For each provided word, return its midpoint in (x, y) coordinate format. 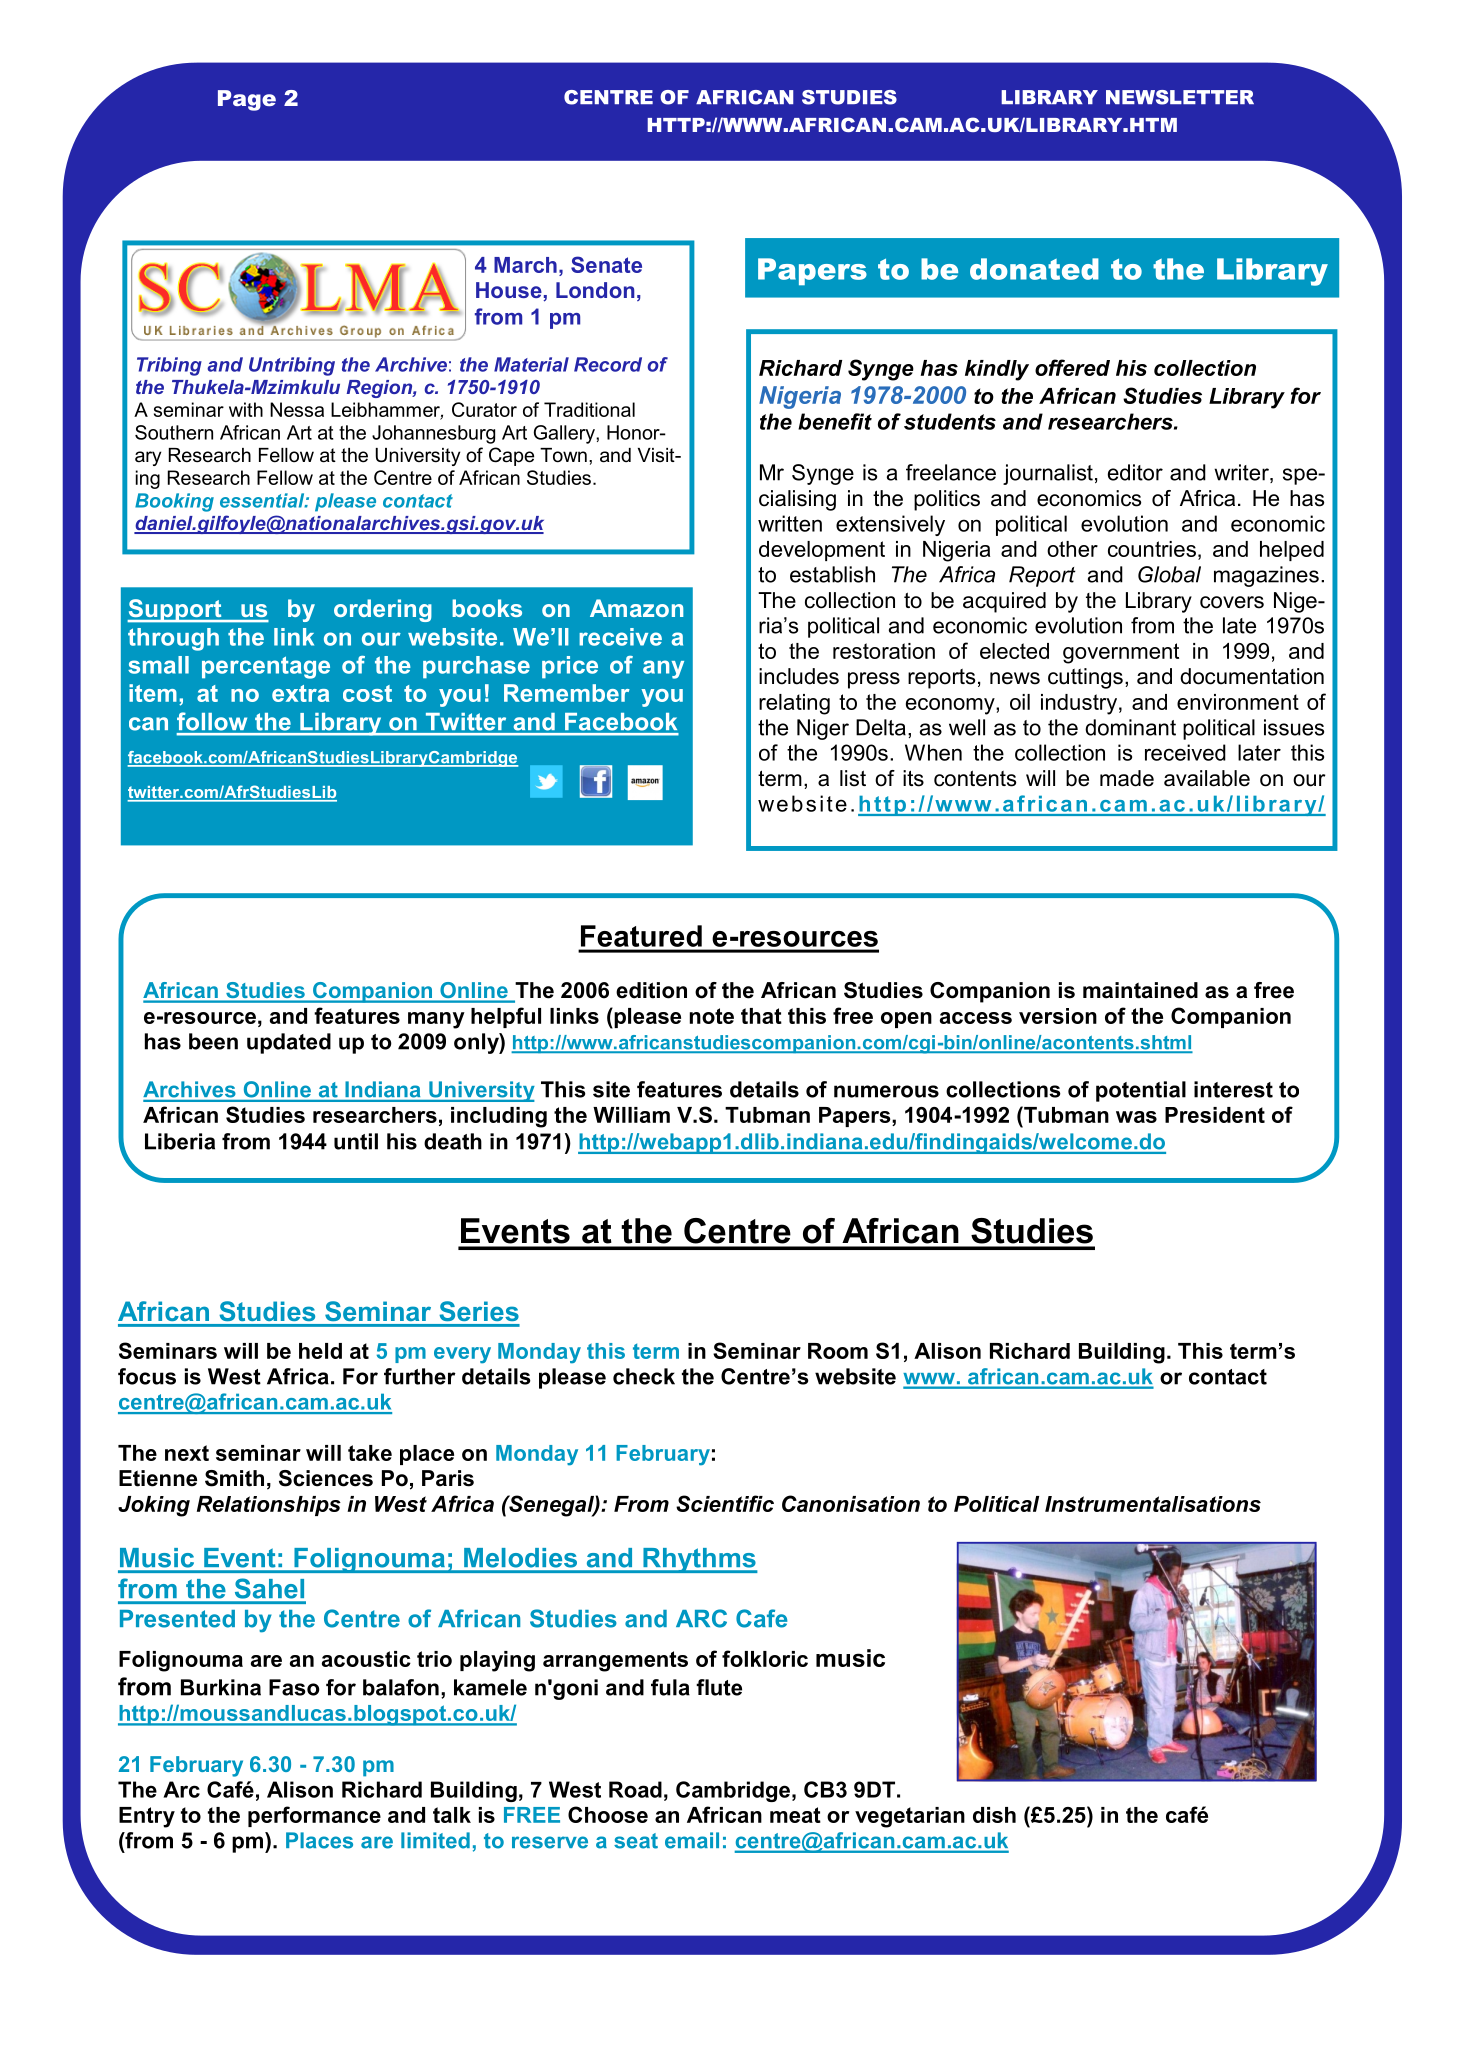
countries (1152, 549)
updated (289, 1043)
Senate (606, 264)
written (790, 523)
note (712, 1016)
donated (1034, 269)
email (692, 1840)
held (320, 1351)
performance (314, 1816)
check (644, 1376)
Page (247, 100)
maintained (1140, 990)
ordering (383, 610)
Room (838, 1351)
